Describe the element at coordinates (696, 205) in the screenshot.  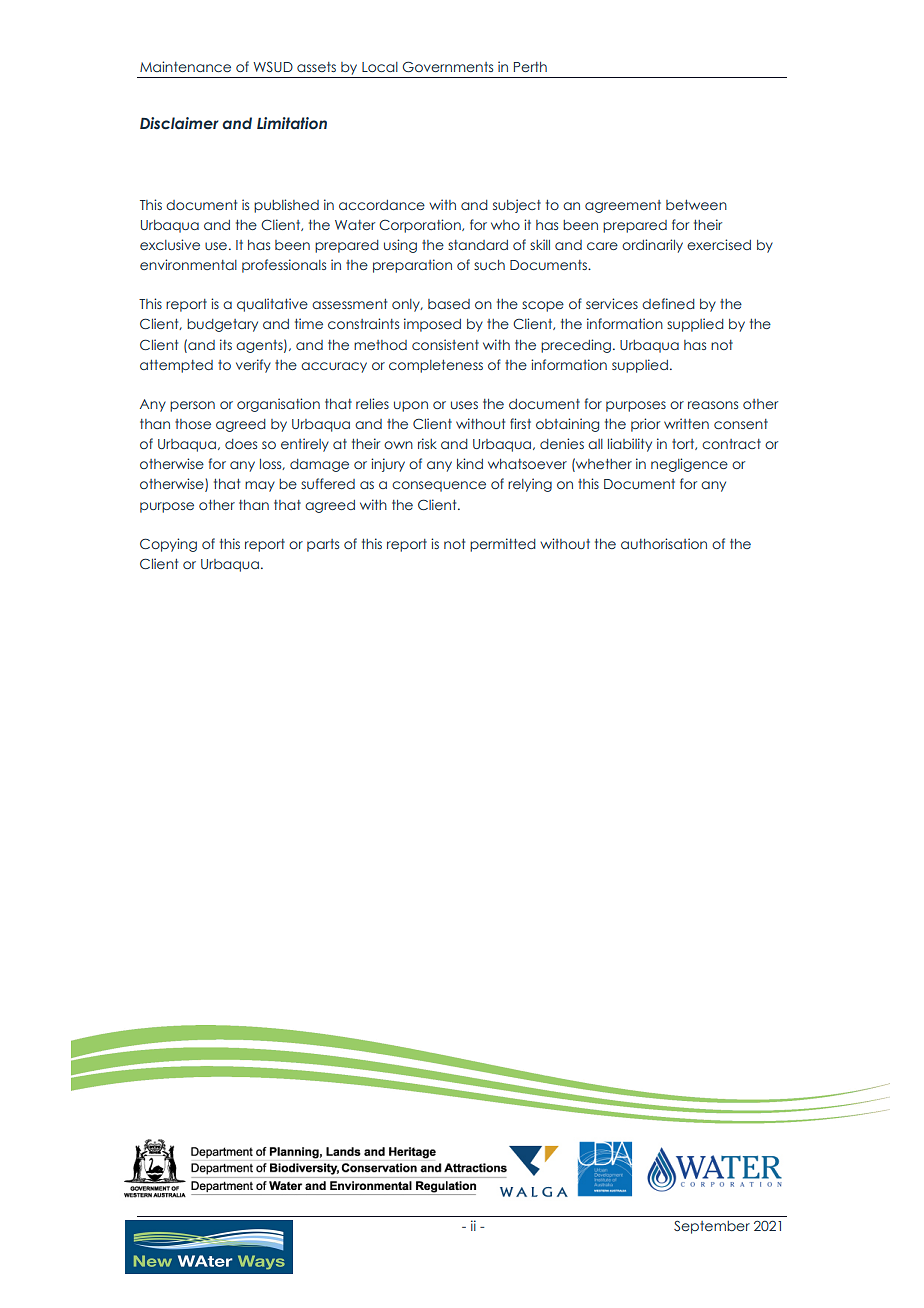
I see `between` at that location.
